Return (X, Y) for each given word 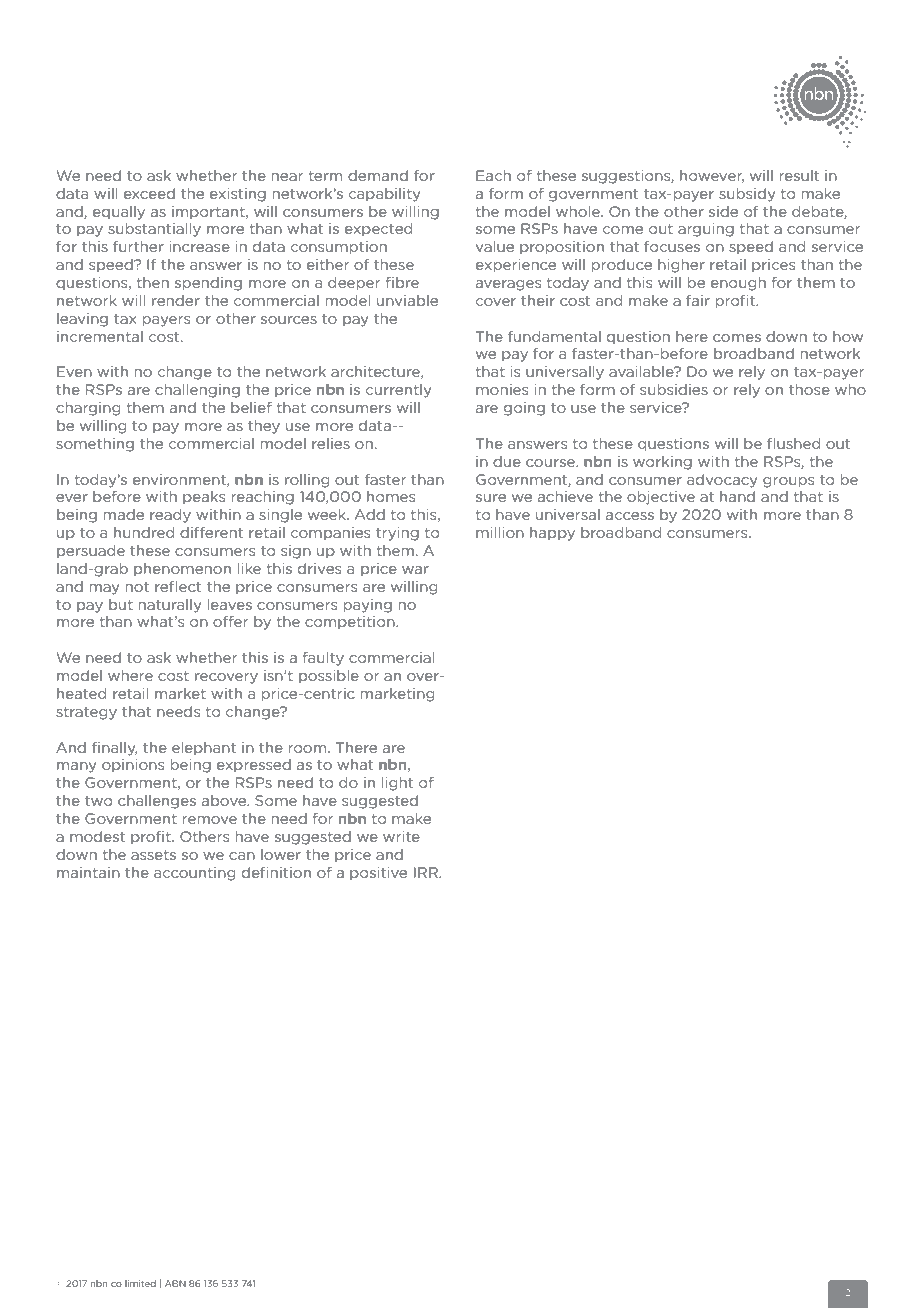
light (397, 784)
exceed (149, 193)
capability (385, 195)
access (630, 516)
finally (114, 749)
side (723, 211)
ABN (175, 1283)
